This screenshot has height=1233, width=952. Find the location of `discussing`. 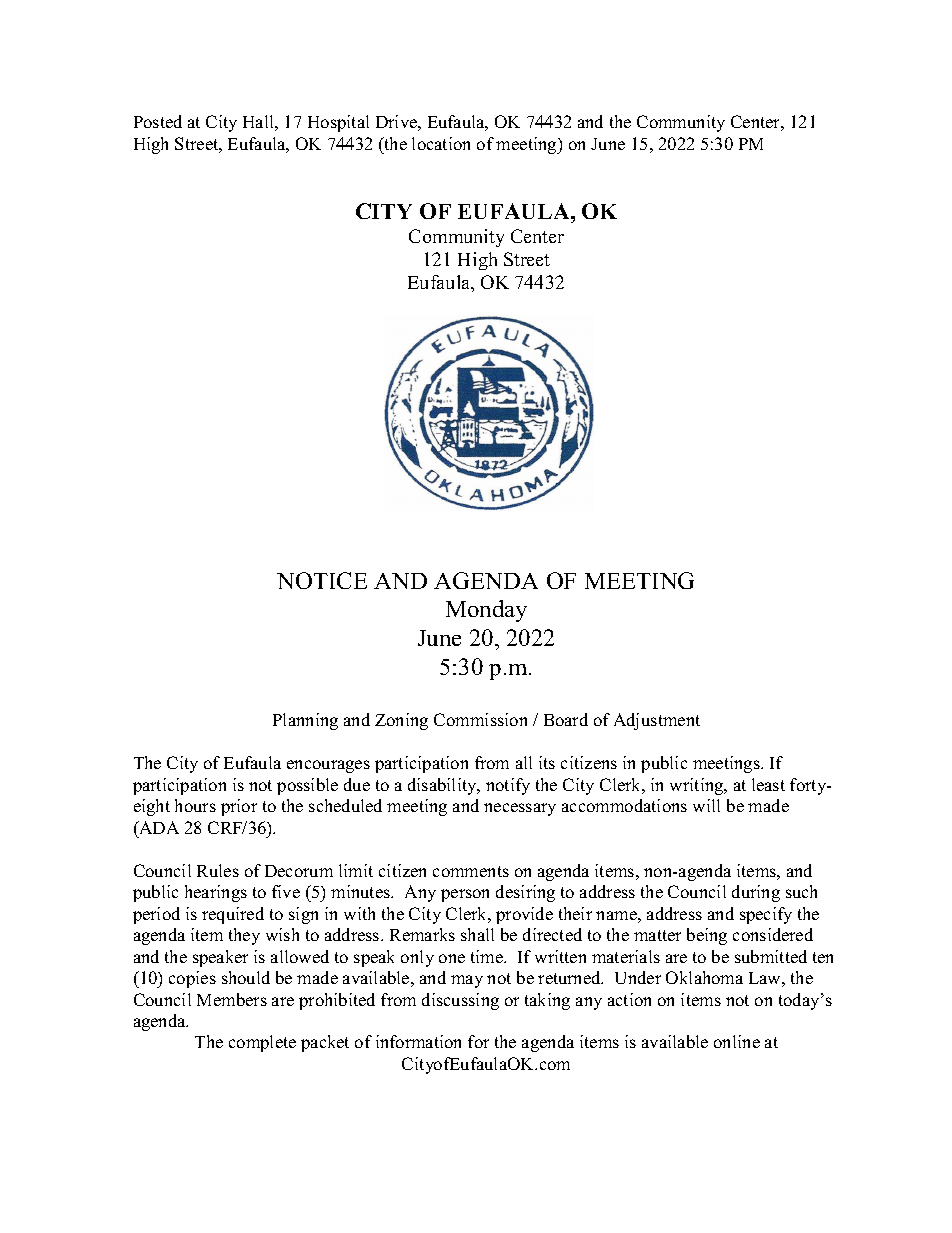

discussing is located at coordinates (460, 1001).
